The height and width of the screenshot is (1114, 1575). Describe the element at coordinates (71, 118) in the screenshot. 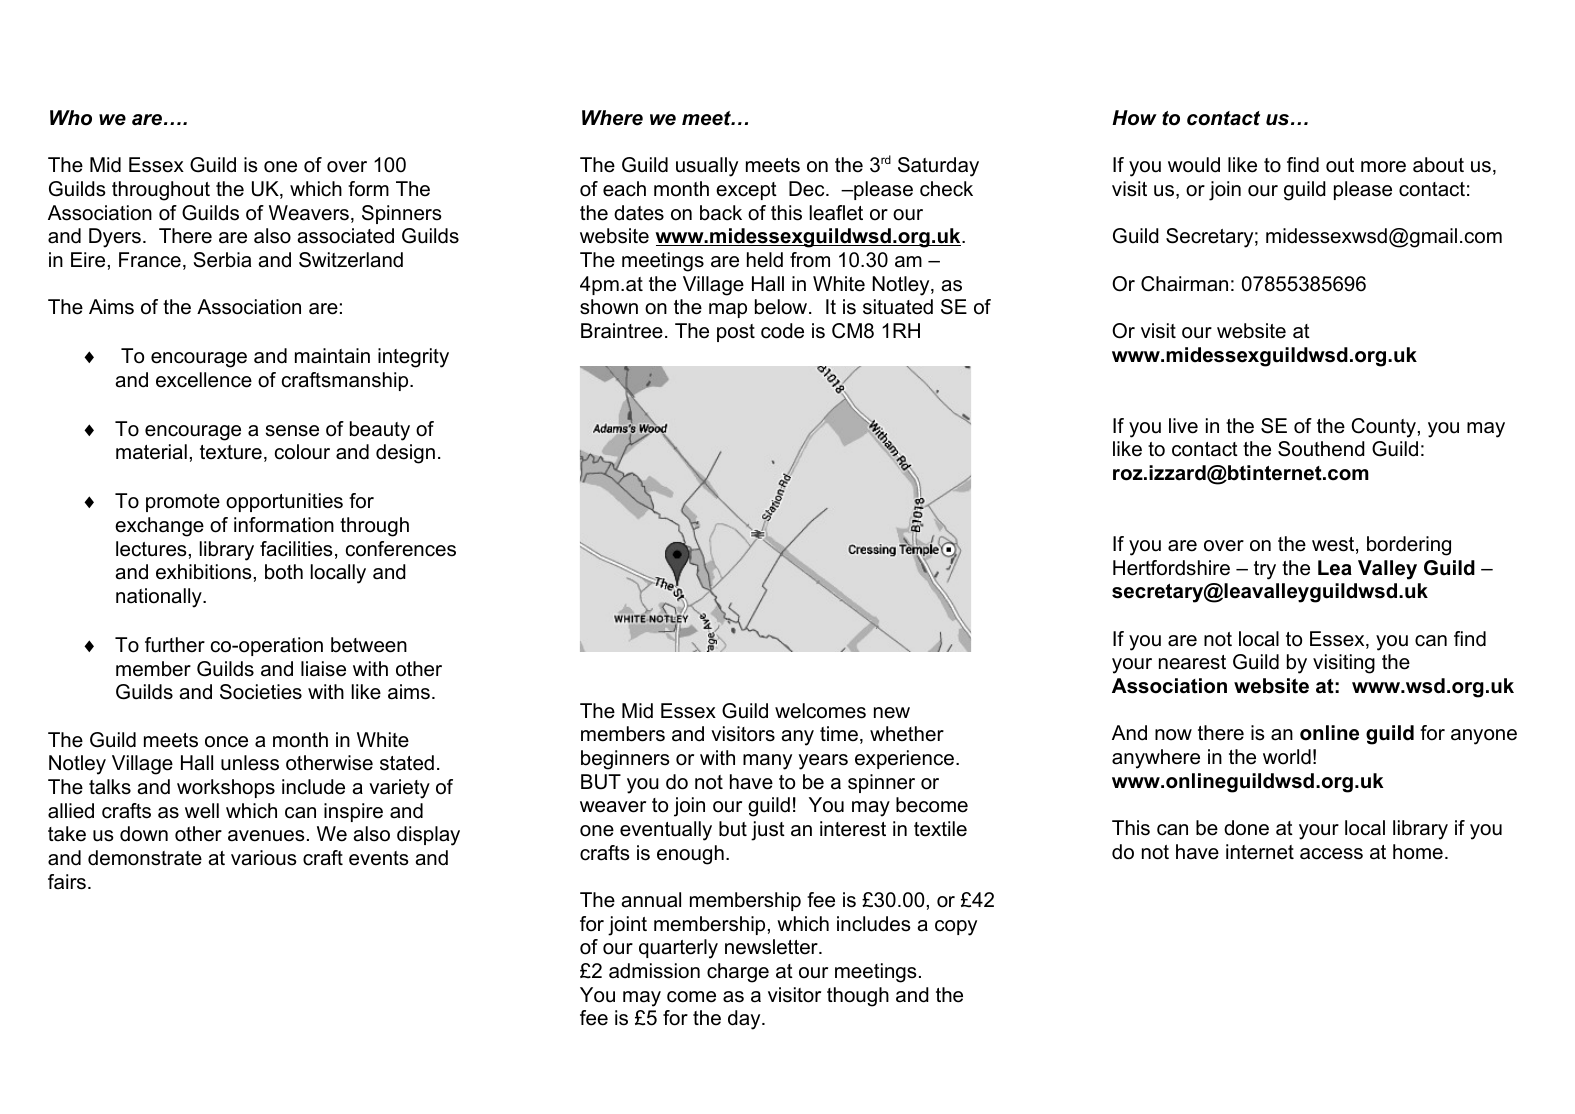

I see `Who` at that location.
